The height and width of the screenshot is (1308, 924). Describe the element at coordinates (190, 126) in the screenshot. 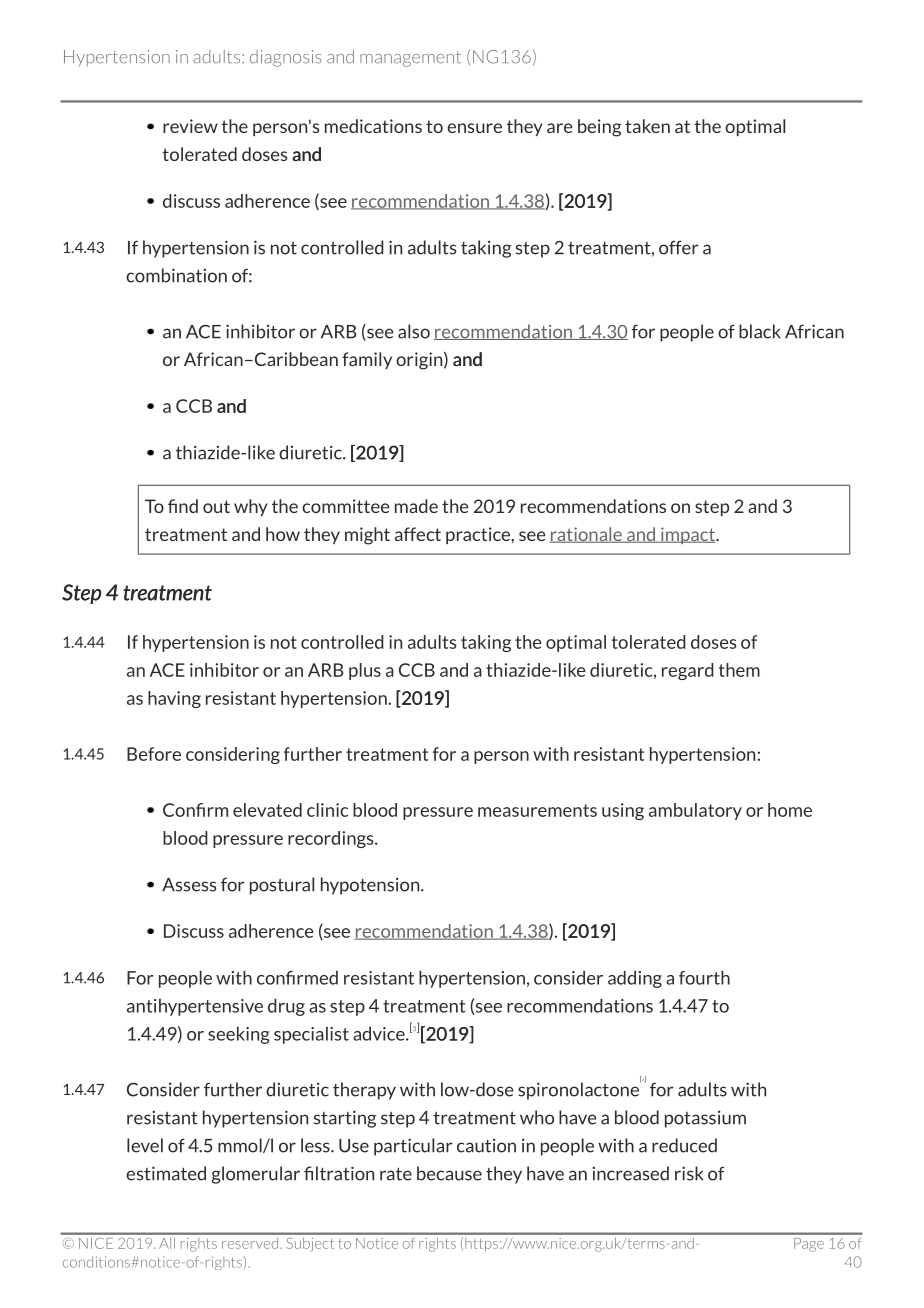

I see `review` at that location.
